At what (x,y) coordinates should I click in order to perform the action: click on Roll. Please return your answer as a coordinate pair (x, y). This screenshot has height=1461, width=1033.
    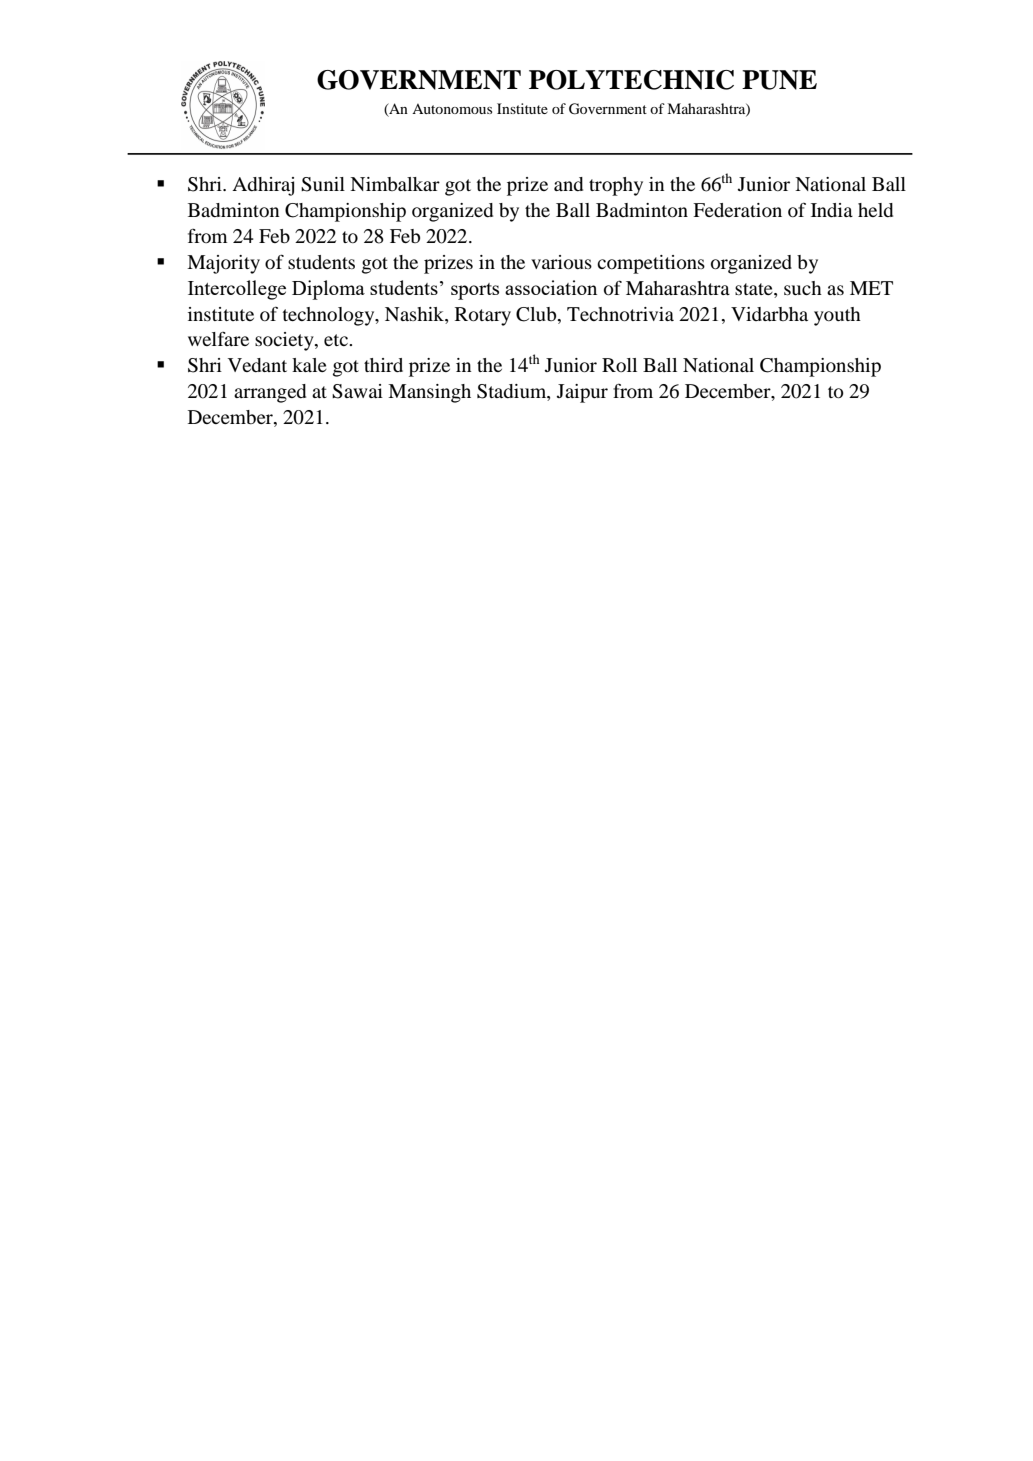
    Looking at the image, I should click on (619, 365).
